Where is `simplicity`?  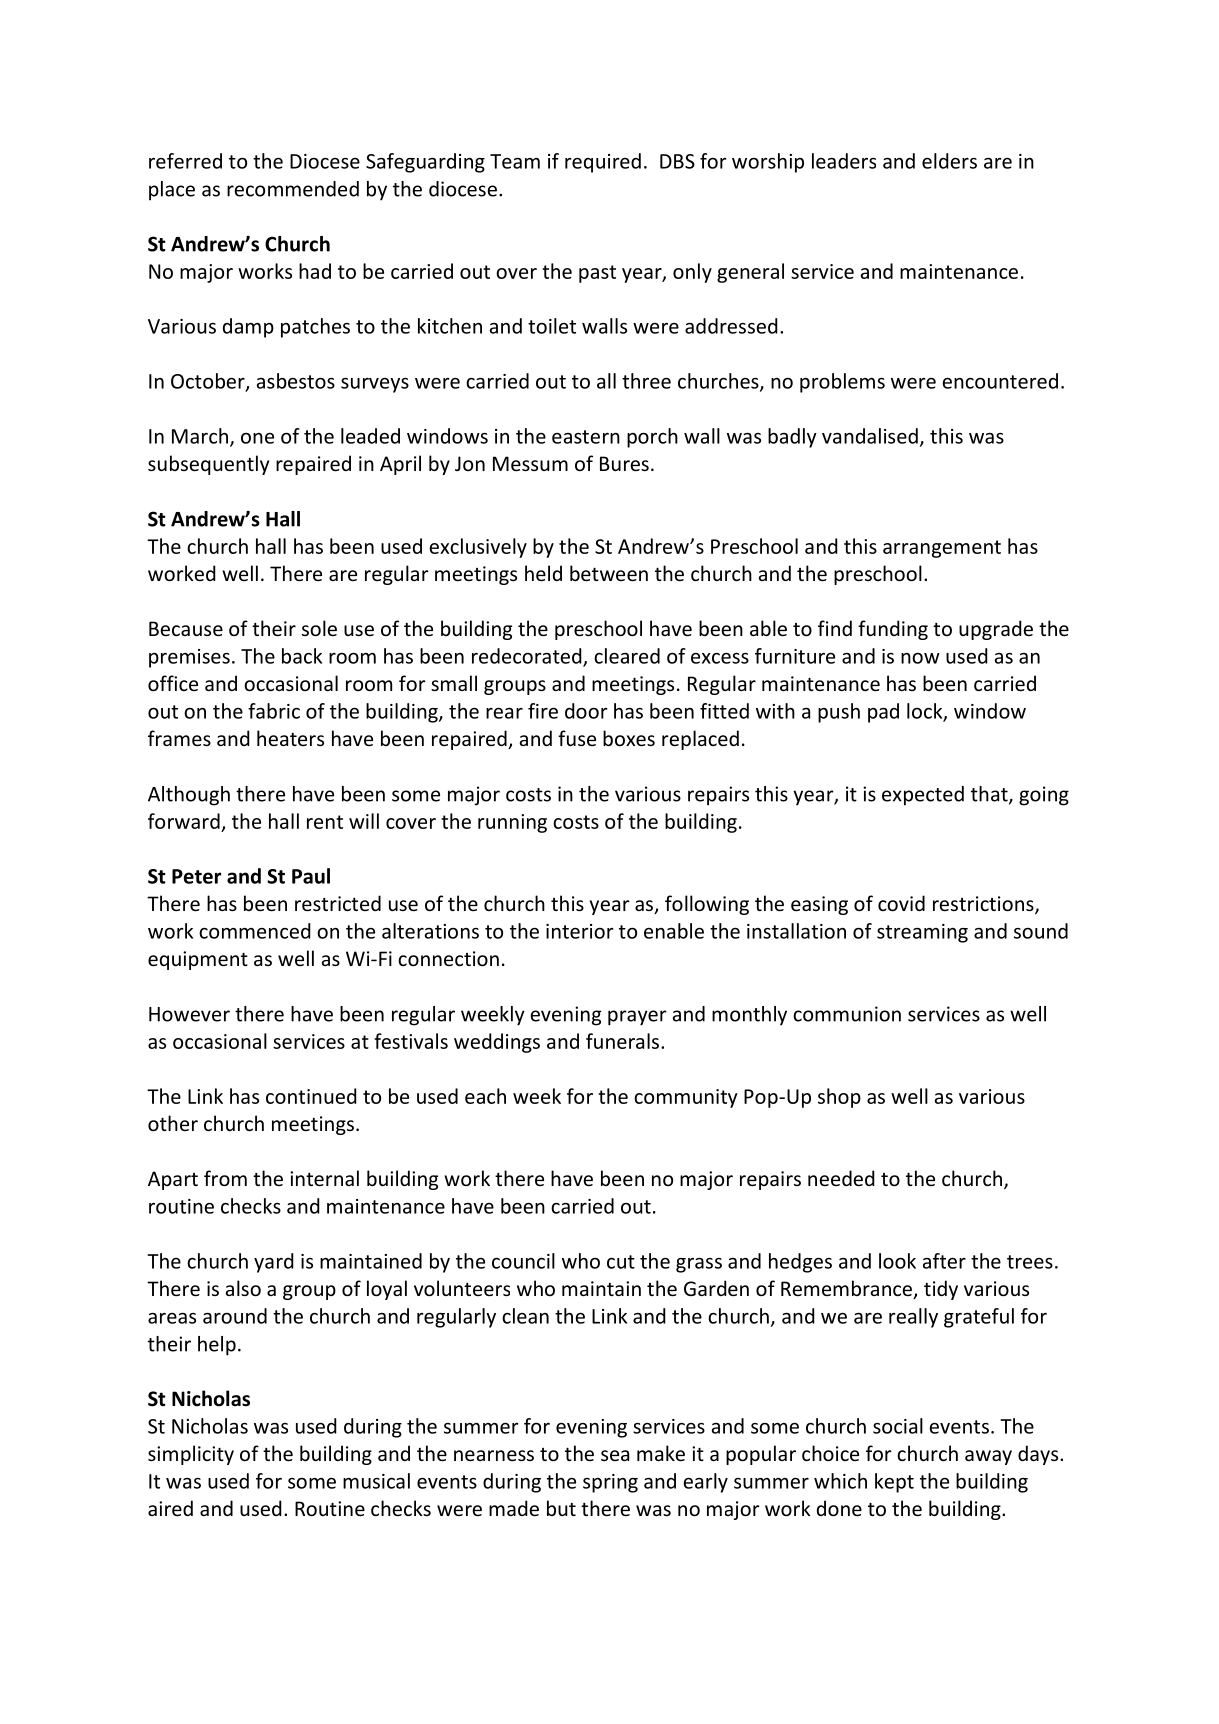
simplicity is located at coordinates (191, 1455).
